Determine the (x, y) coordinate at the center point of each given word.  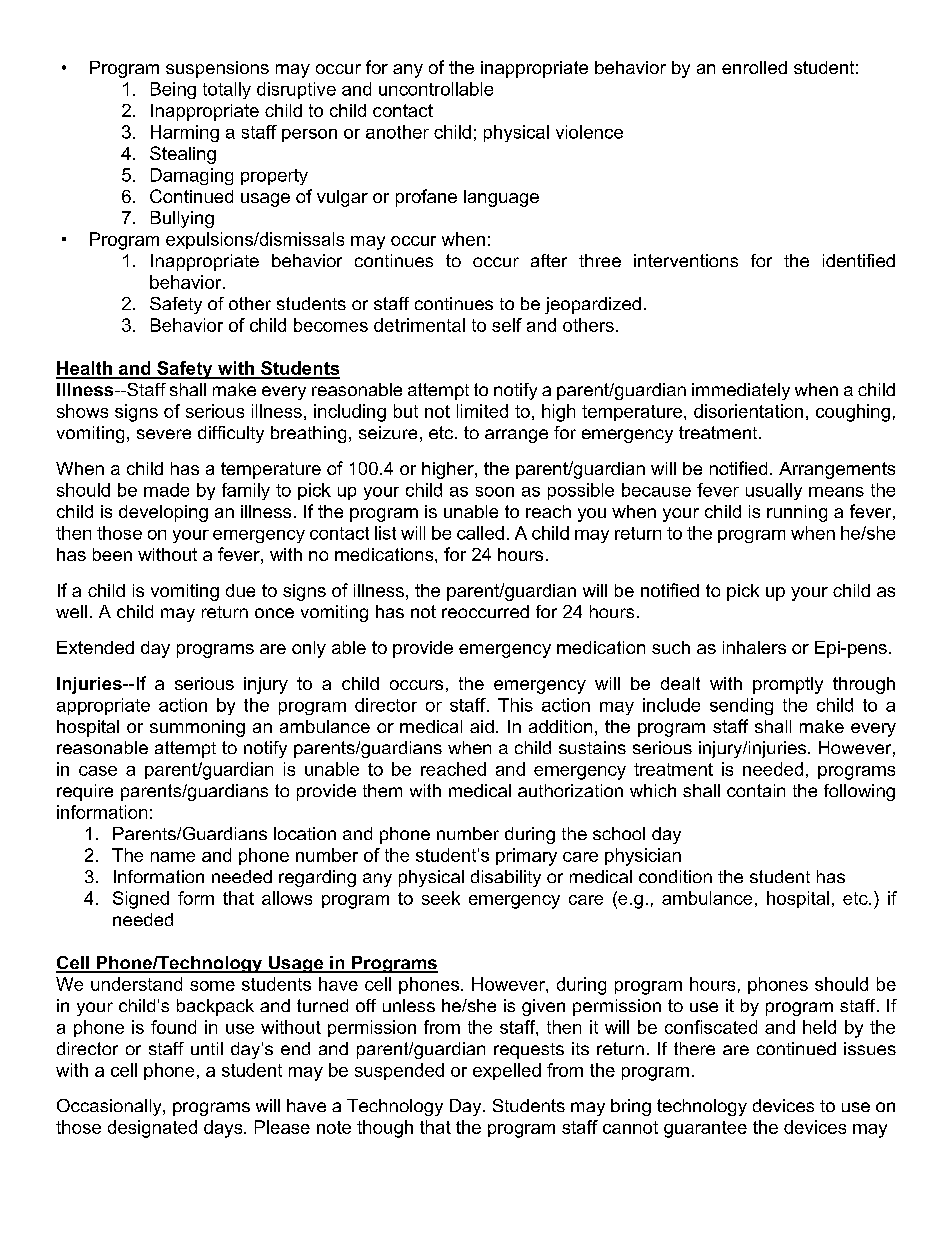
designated (152, 1129)
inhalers (754, 647)
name (173, 857)
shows (82, 411)
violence (589, 132)
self (507, 325)
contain (756, 790)
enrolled (754, 67)
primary (526, 857)
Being (173, 90)
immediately (741, 391)
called (480, 533)
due (240, 590)
